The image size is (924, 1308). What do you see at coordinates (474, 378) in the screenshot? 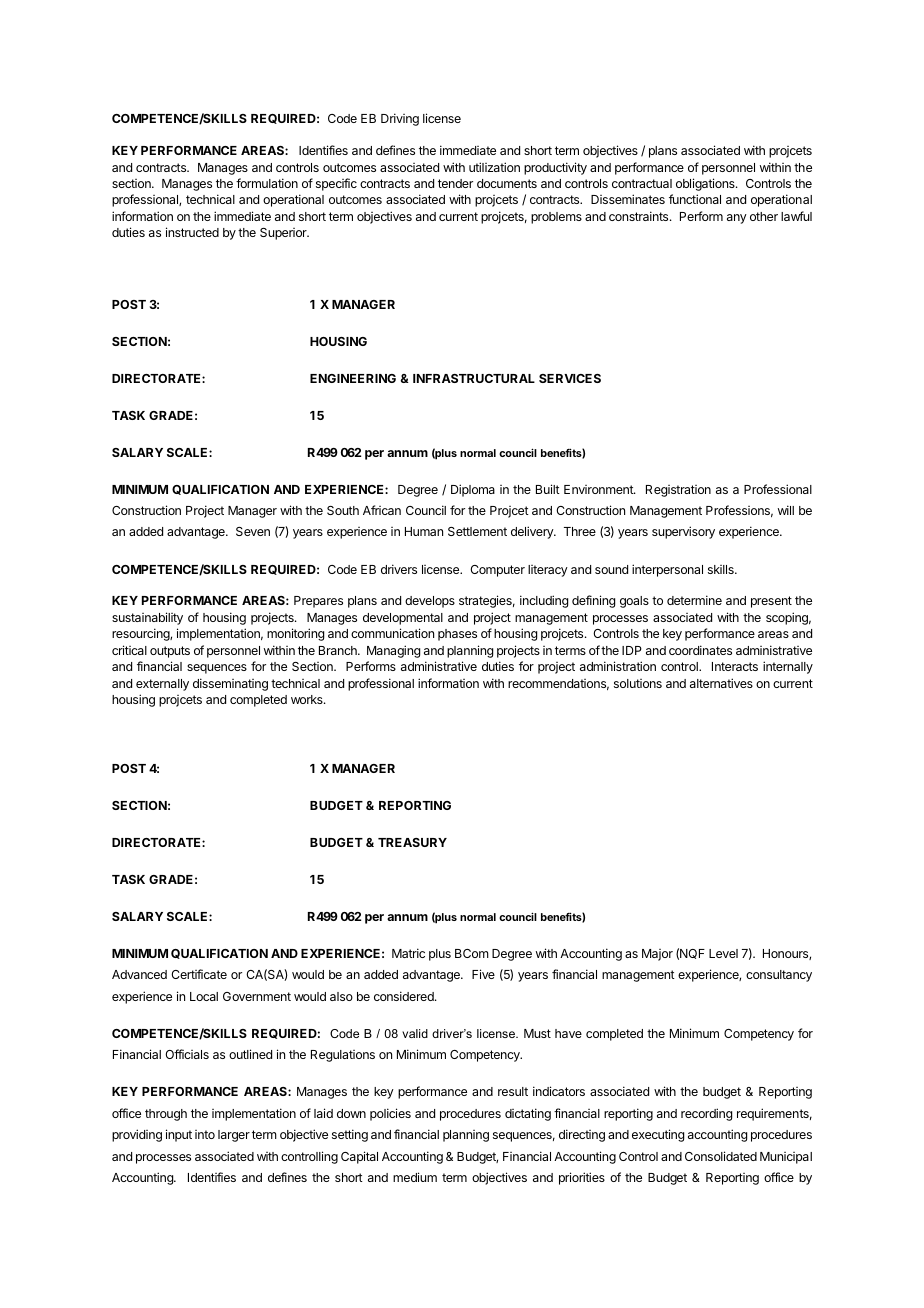
I see `INFRASTRUCTURAL` at bounding box center [474, 378].
